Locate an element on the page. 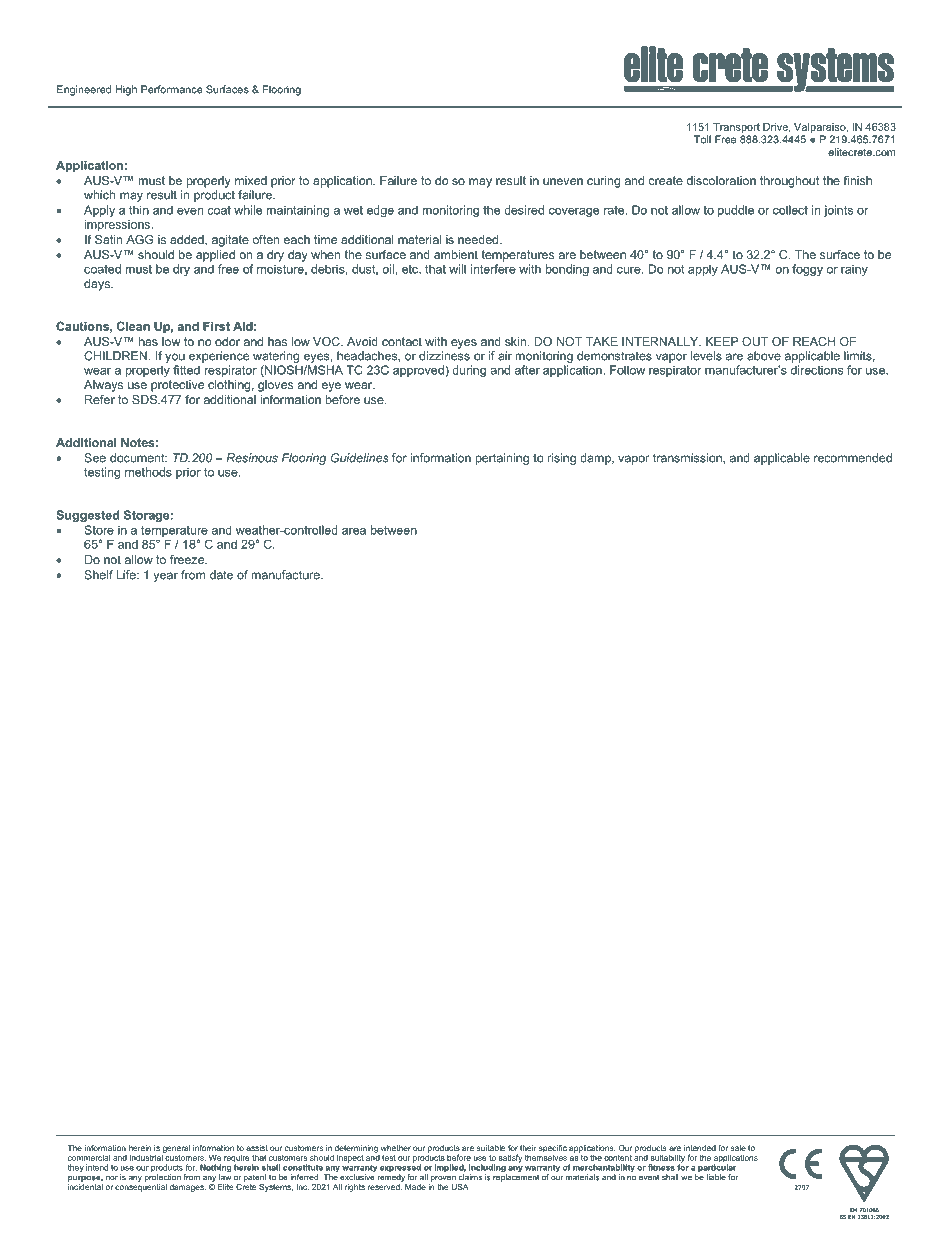 This document has height=1233, width=952. sale is located at coordinates (738, 1148).
